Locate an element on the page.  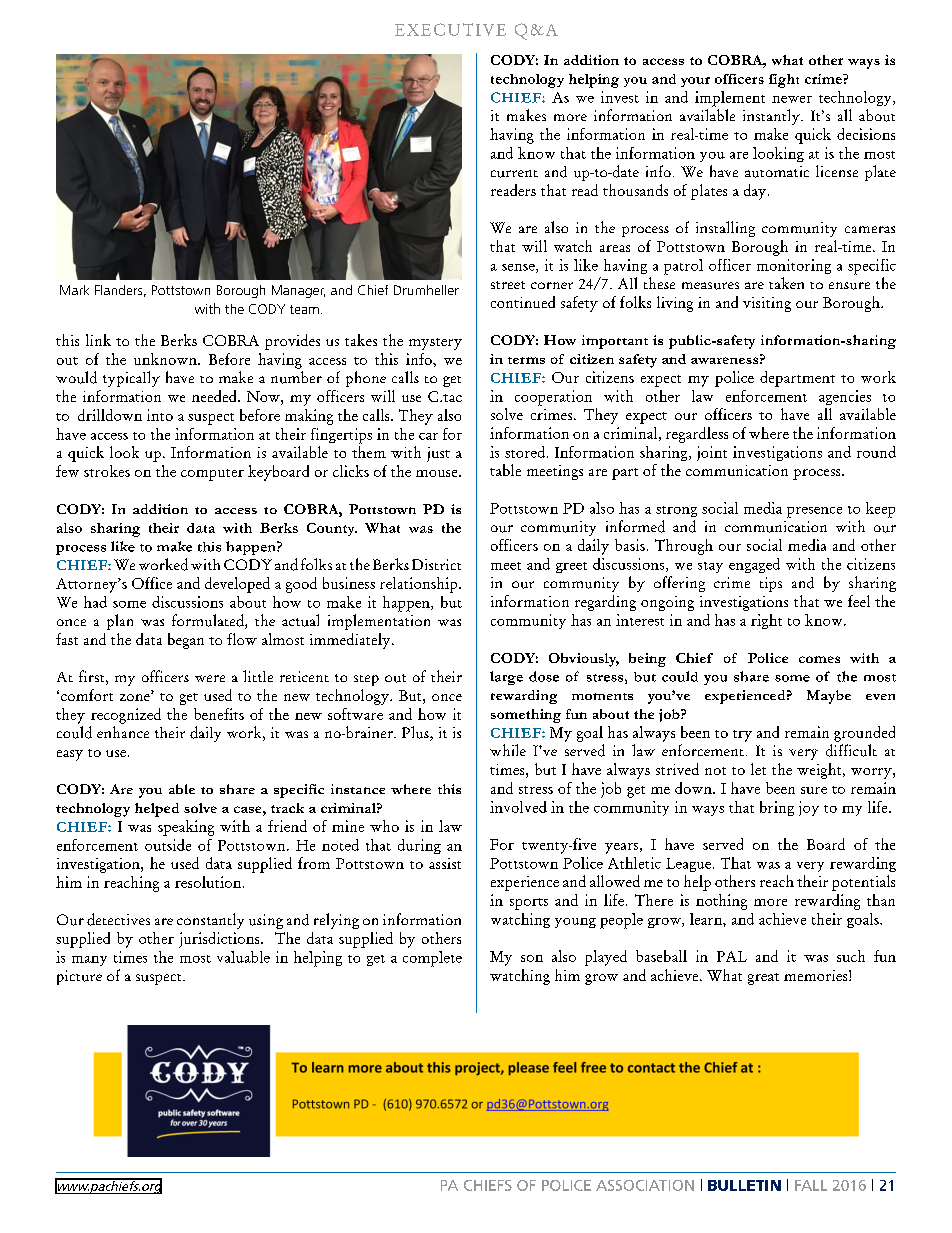
current is located at coordinates (514, 174).
